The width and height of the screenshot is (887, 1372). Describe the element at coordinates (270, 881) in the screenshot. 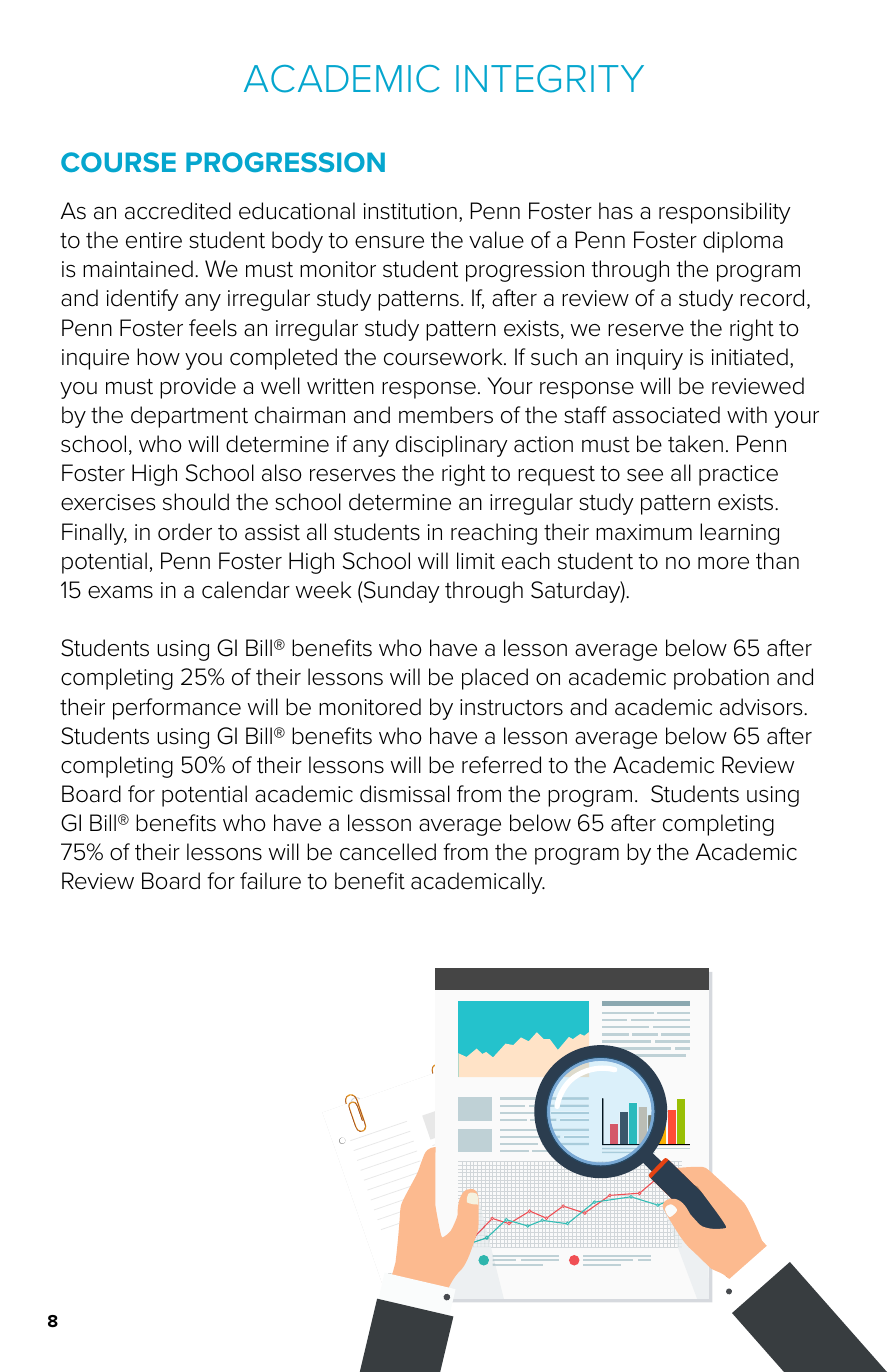

I see `failure` at that location.
